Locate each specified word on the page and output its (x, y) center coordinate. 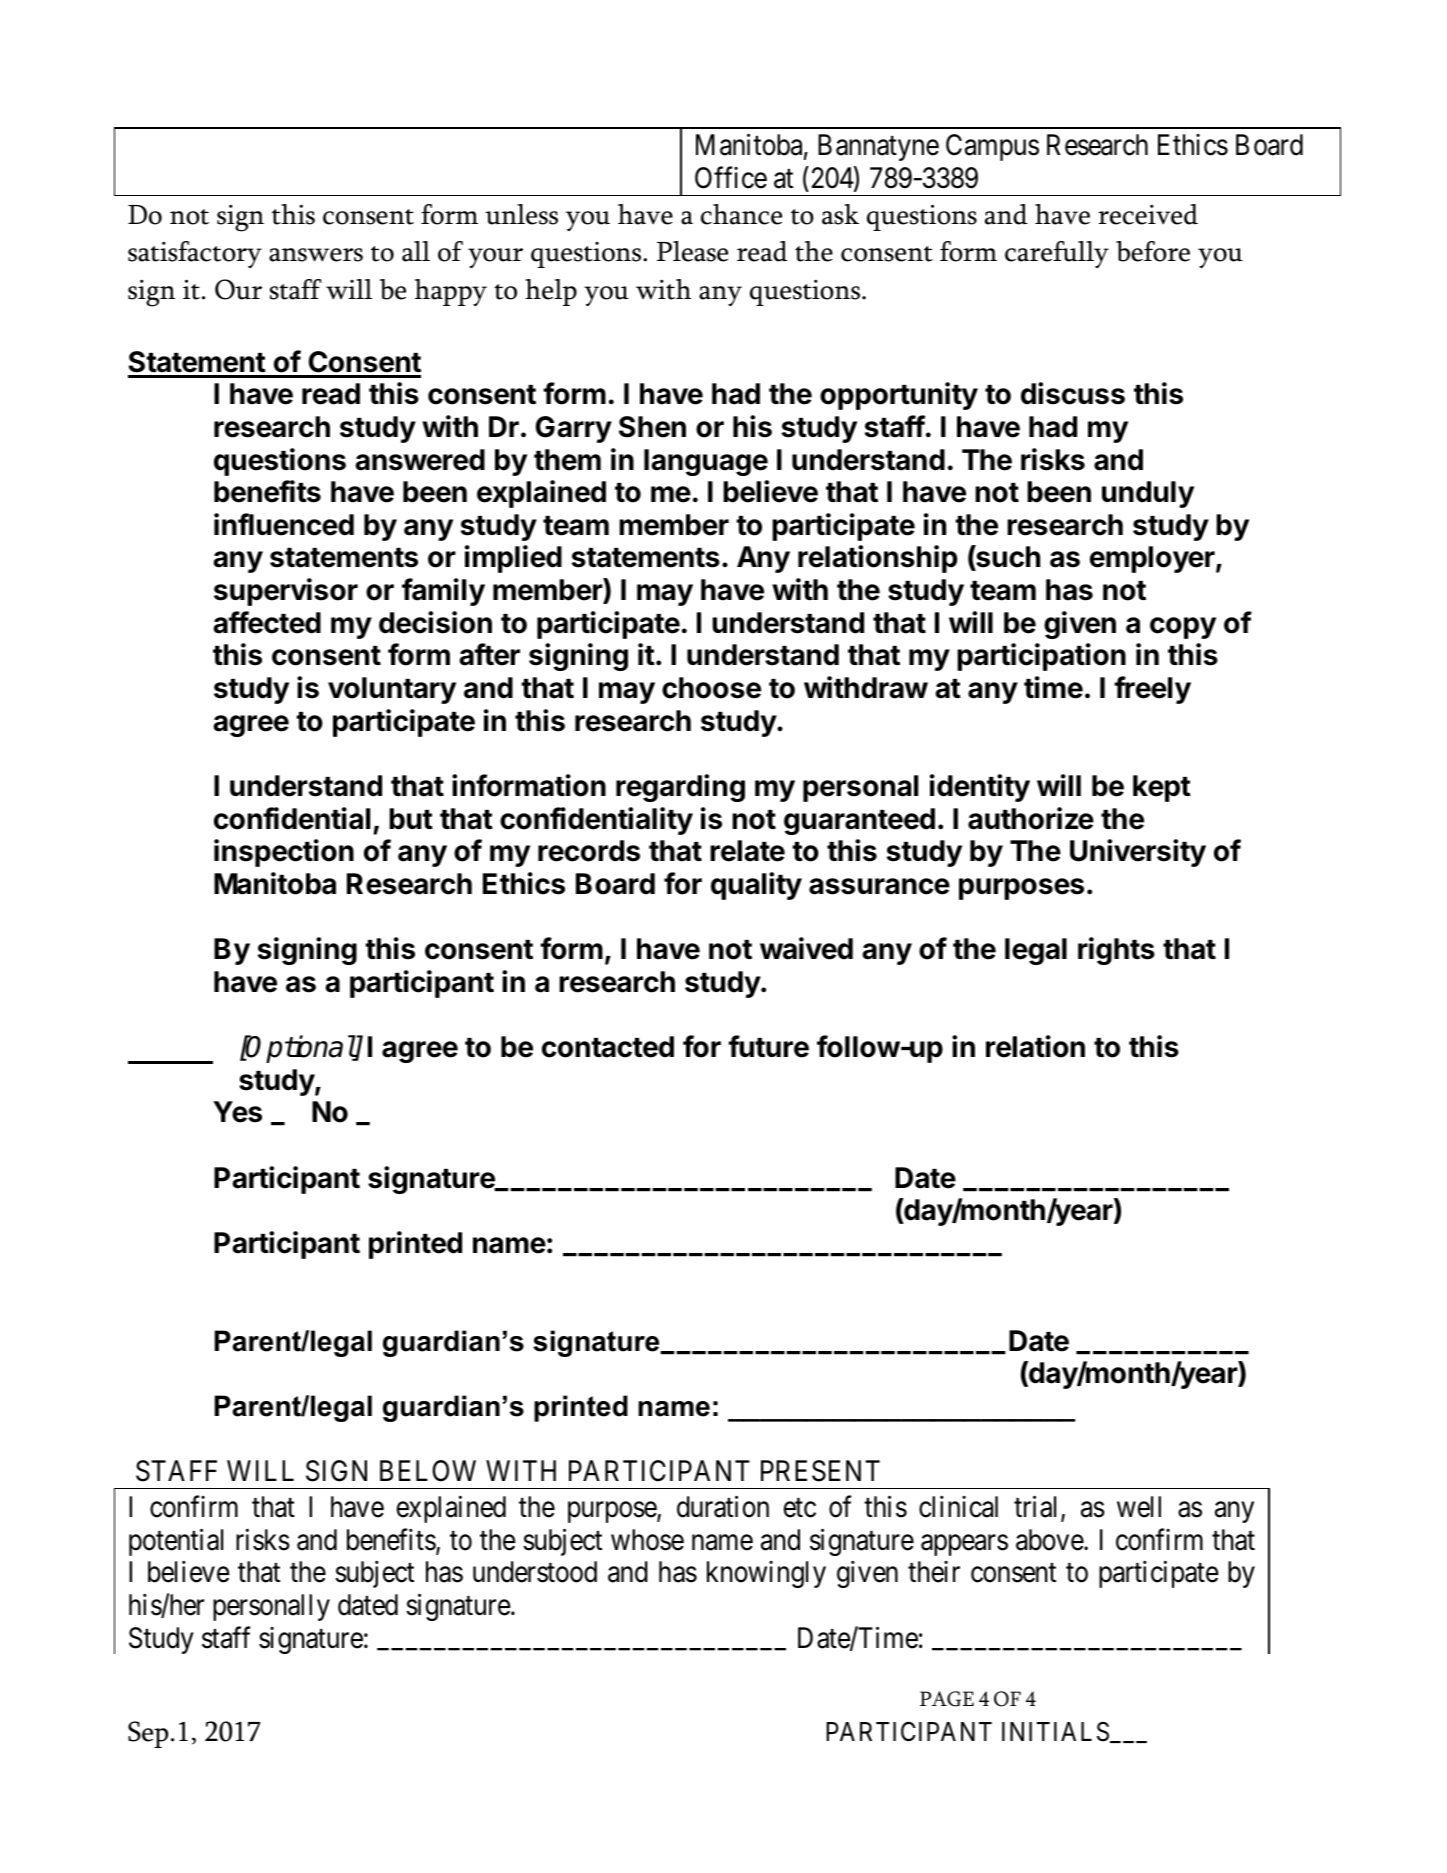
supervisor (286, 592)
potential (176, 1542)
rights (1116, 951)
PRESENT (820, 1471)
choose (711, 688)
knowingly (766, 1574)
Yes (237, 1112)
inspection (284, 853)
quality (756, 886)
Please (692, 251)
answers (316, 255)
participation (1041, 657)
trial (1038, 1508)
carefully (1057, 254)
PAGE (947, 1699)
